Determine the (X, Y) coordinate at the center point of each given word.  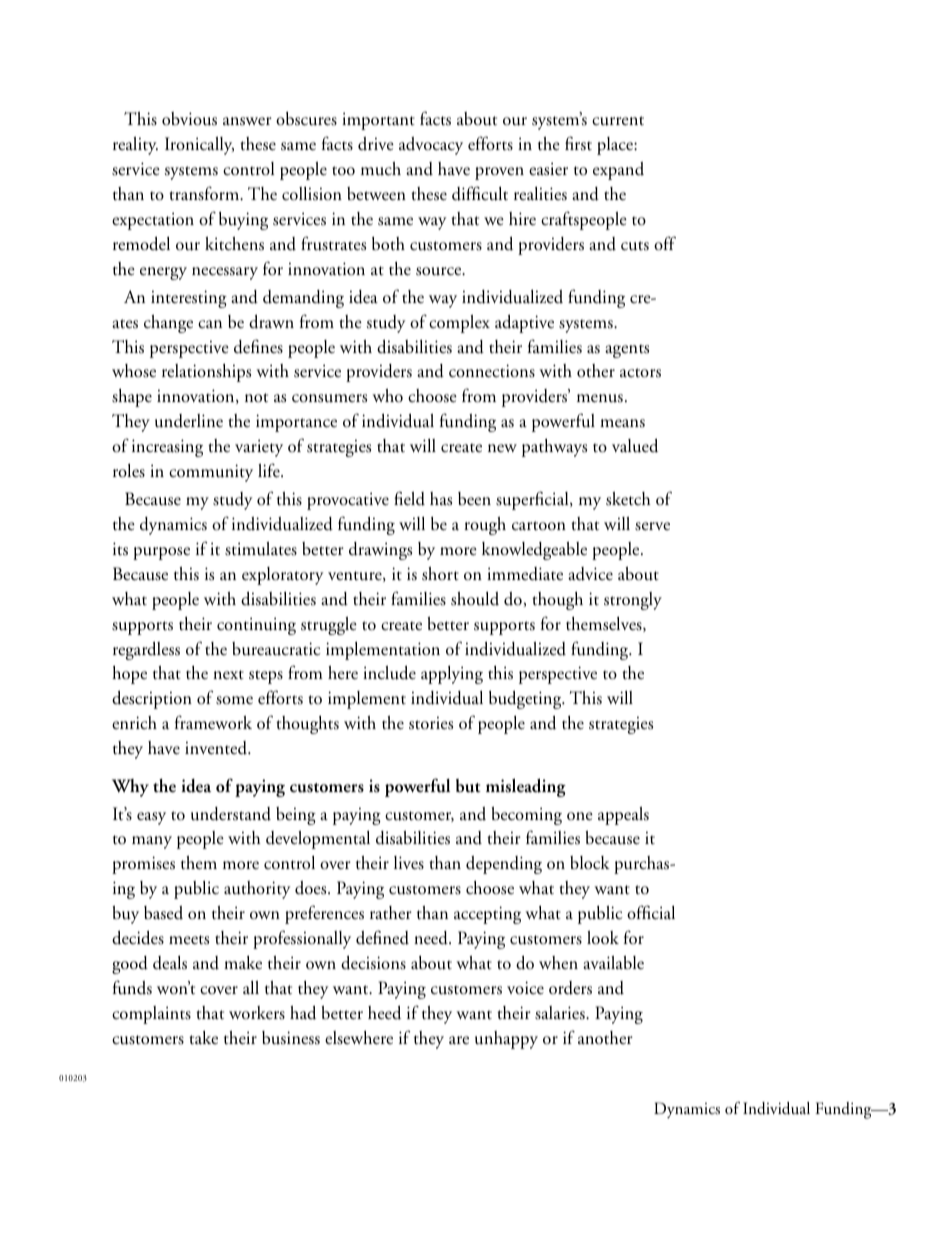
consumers (329, 398)
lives (409, 863)
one (580, 816)
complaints (151, 1015)
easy (151, 818)
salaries (561, 1013)
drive (376, 144)
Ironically (199, 146)
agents (627, 351)
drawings (380, 551)
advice (590, 574)
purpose (161, 553)
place (616, 146)
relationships (206, 373)
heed (384, 1012)
